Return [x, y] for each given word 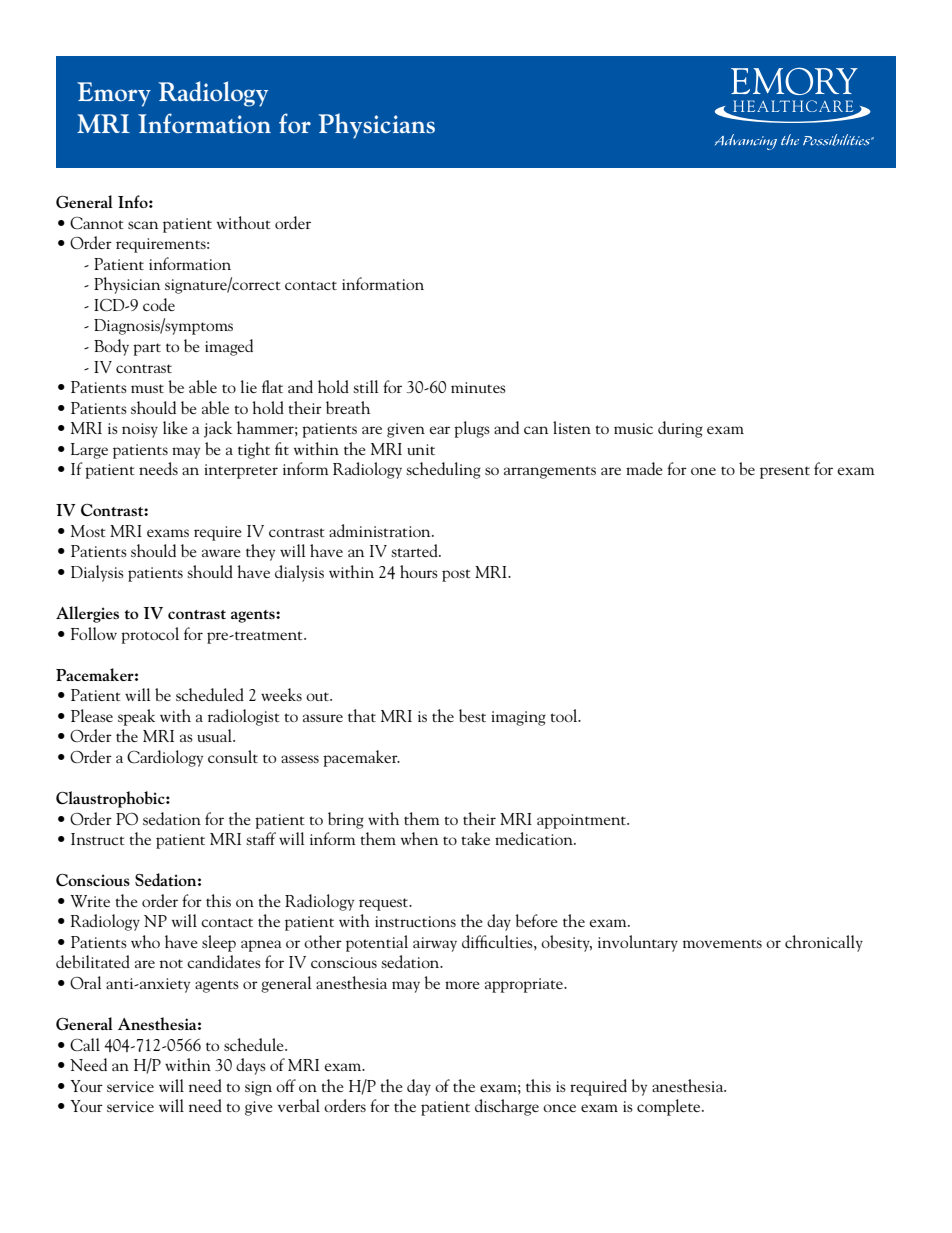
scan [143, 225]
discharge [507, 1107]
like [175, 427]
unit [421, 449]
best [472, 715]
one [703, 471]
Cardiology [165, 758]
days [251, 1066]
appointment [583, 821]
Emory [114, 94]
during [680, 429]
